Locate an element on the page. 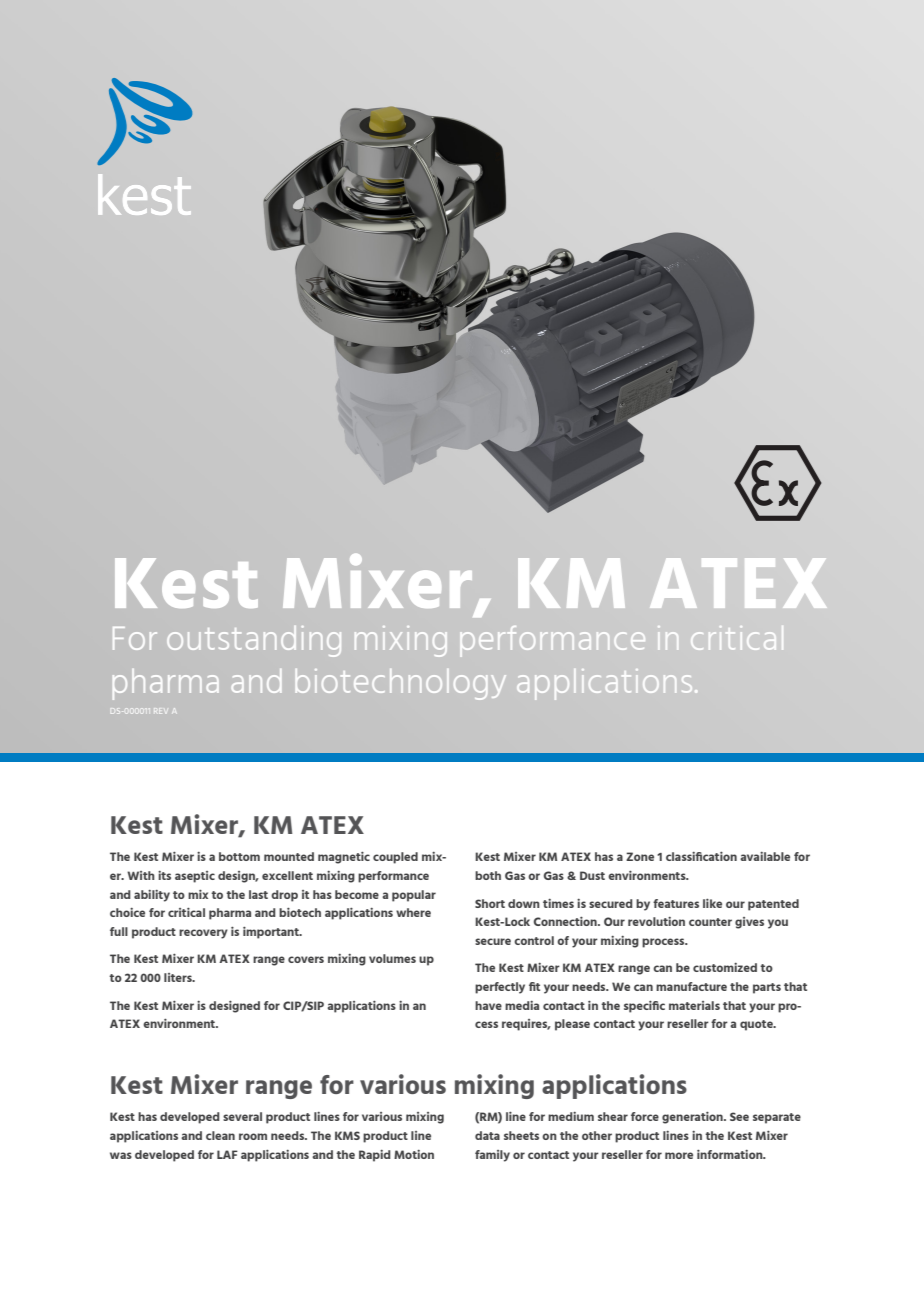 The image size is (924, 1308). manufacture is located at coordinates (691, 986).
